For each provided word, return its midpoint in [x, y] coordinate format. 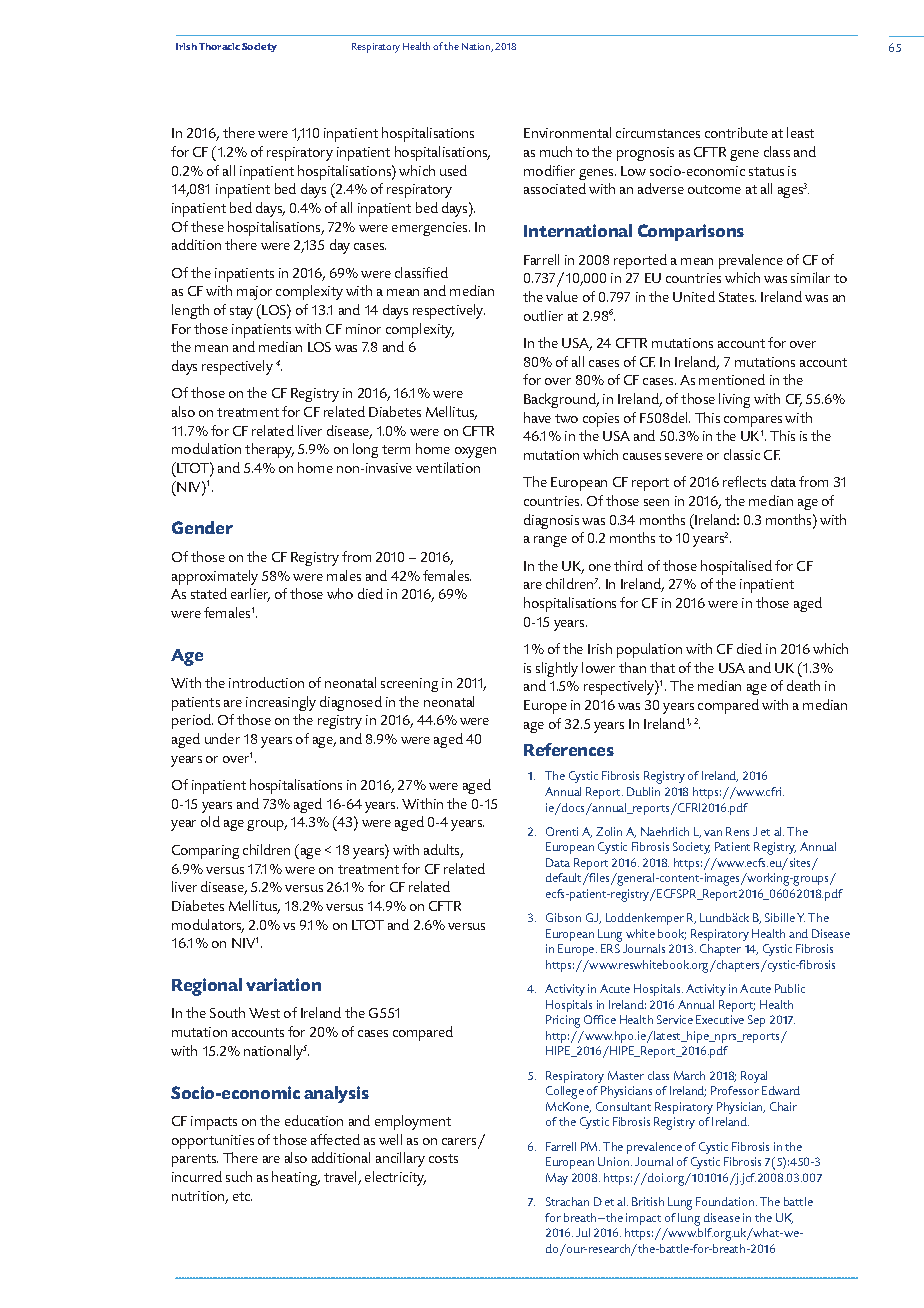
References [569, 749]
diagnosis [551, 521]
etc [242, 1196]
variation [283, 984]
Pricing [563, 1021]
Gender [202, 527]
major [254, 293]
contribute [736, 132]
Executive [720, 1019]
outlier [543, 315]
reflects [744, 481]
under [222, 738]
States [737, 297]
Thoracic [219, 46]
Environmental [567, 132]
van [713, 833]
